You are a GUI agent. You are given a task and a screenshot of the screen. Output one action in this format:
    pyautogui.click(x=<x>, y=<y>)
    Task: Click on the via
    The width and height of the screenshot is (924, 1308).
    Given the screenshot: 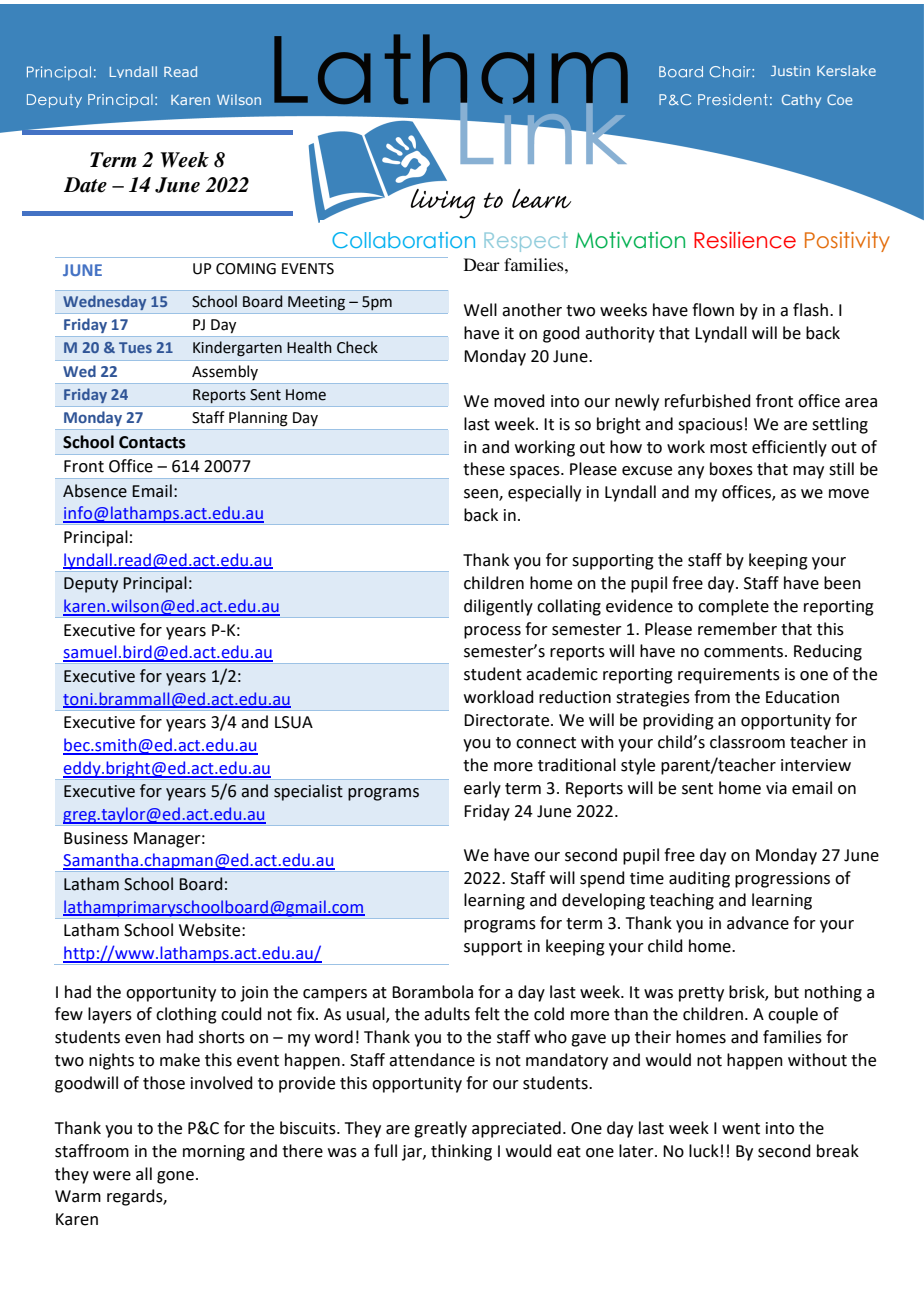 What is the action you would take?
    pyautogui.click(x=776, y=788)
